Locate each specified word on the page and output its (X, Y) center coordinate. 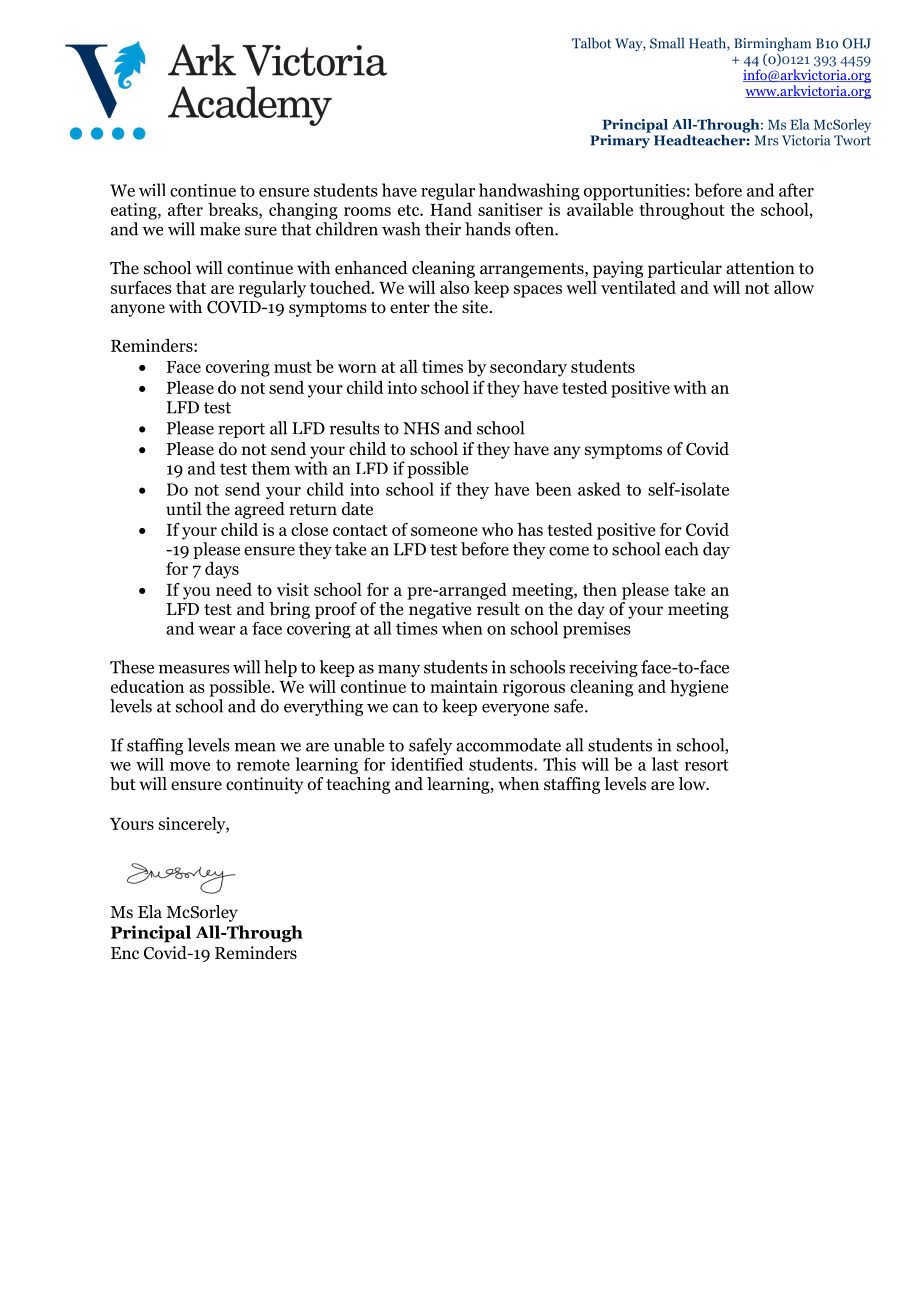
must (293, 367)
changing (303, 211)
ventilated (638, 287)
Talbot (591, 43)
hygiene (699, 688)
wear (217, 630)
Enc (125, 953)
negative (440, 610)
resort (707, 765)
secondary (528, 368)
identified (427, 764)
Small (667, 43)
